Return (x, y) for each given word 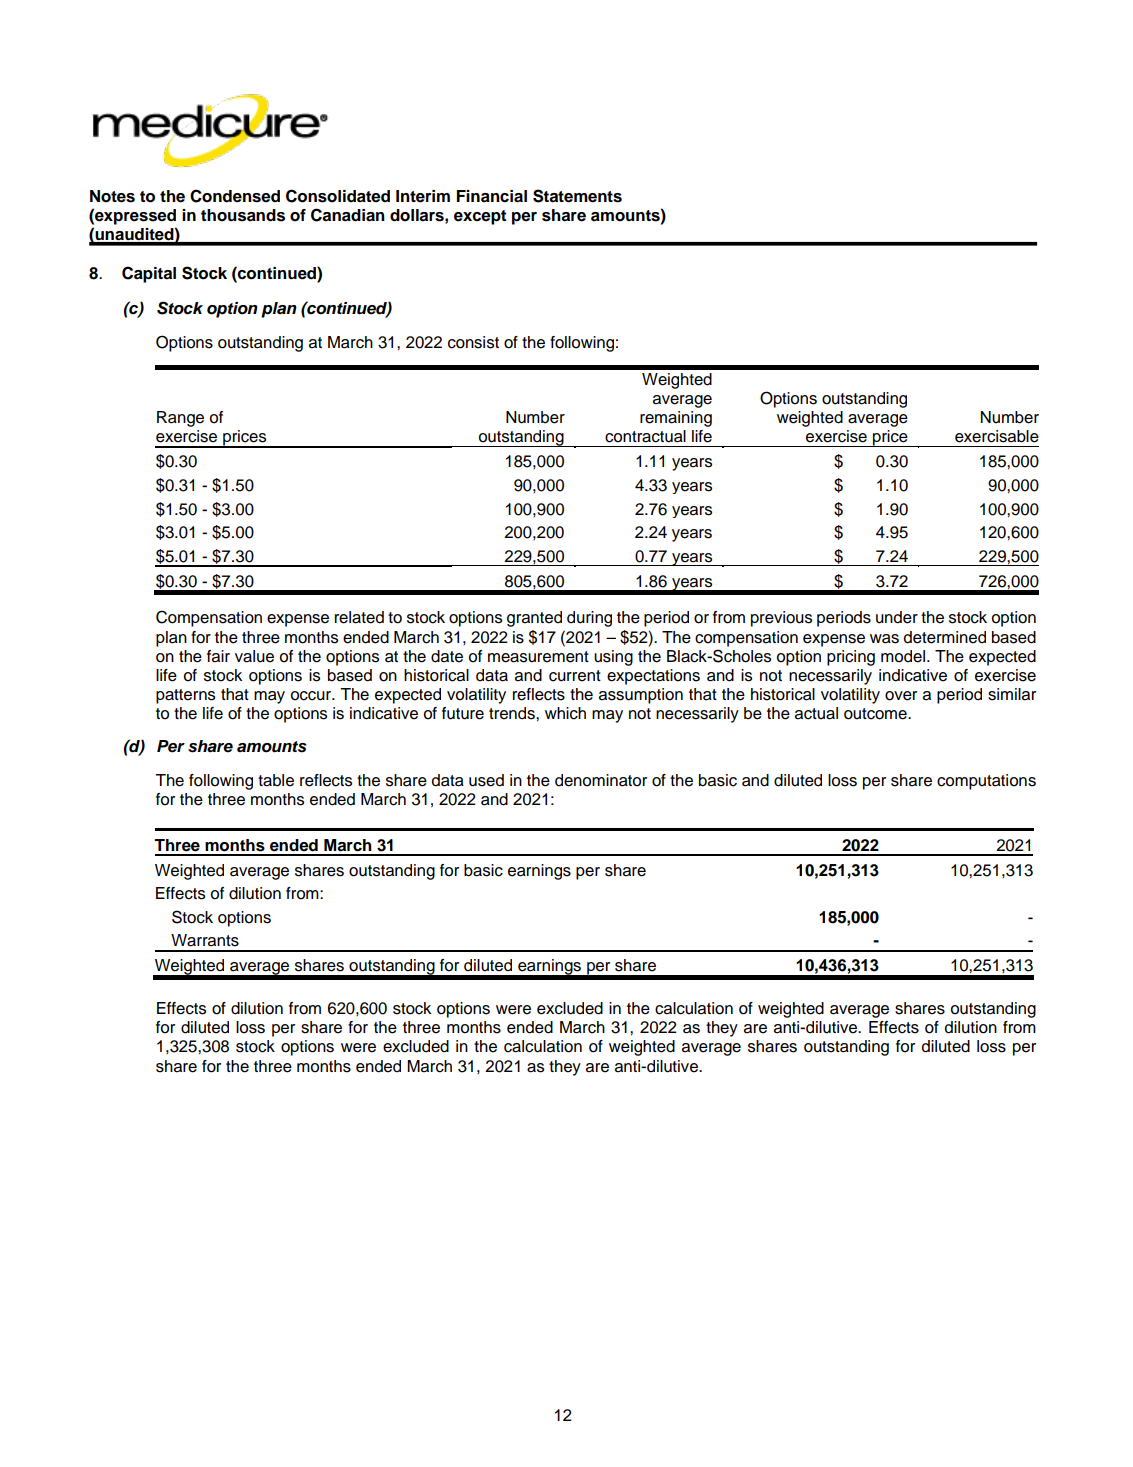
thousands (243, 215)
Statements (577, 196)
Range (180, 419)
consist (473, 342)
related (359, 617)
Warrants (205, 940)
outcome (876, 714)
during (589, 619)
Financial (492, 196)
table (276, 780)
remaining (676, 419)
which (565, 713)
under (897, 617)
